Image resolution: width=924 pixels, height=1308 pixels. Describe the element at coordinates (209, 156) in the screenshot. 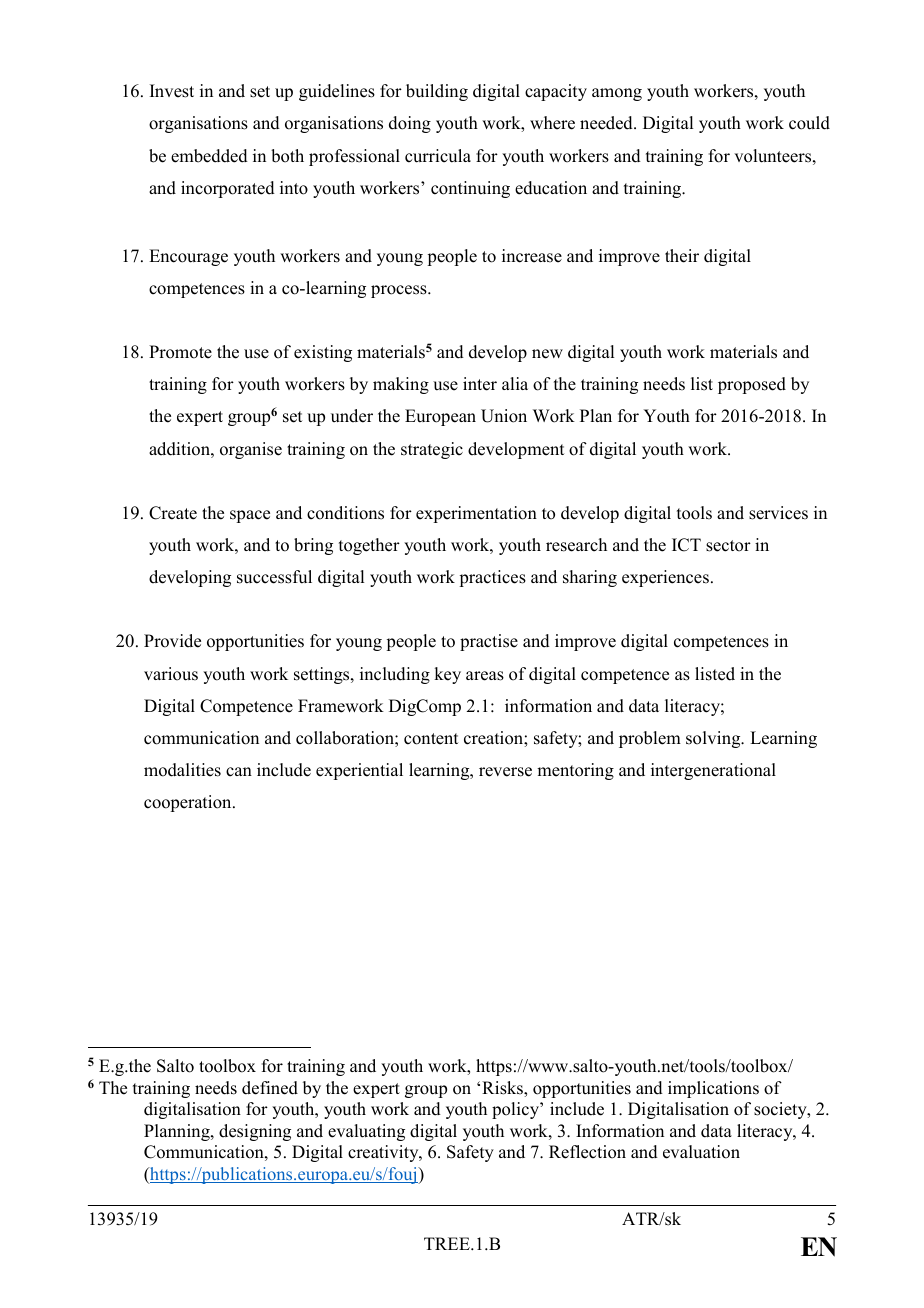

I see `embedded` at that location.
